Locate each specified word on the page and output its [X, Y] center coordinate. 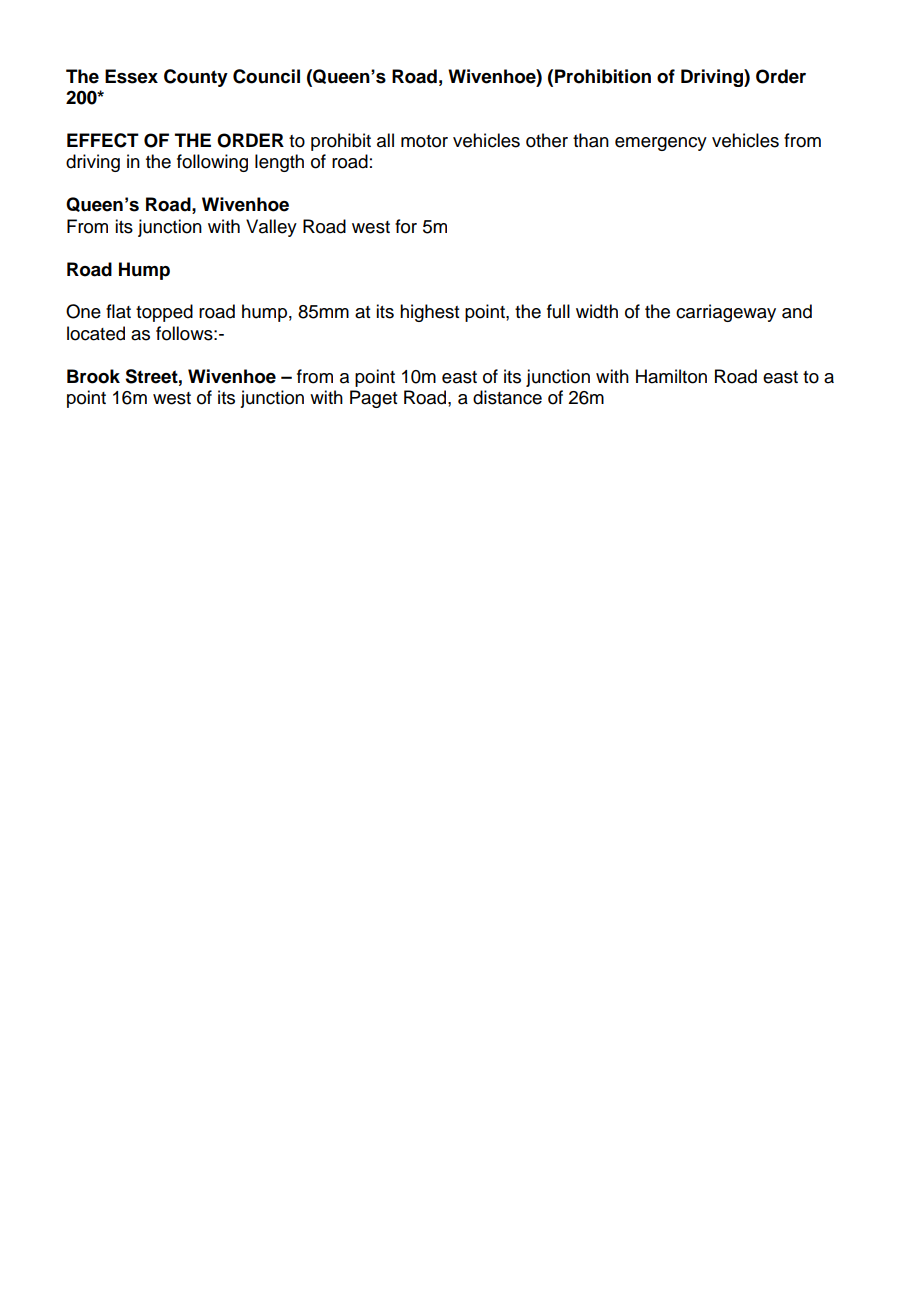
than [591, 140]
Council [266, 76]
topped [164, 313]
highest [429, 313]
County [196, 78]
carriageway [726, 313]
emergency [661, 144]
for [406, 226]
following [212, 163]
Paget [373, 399]
